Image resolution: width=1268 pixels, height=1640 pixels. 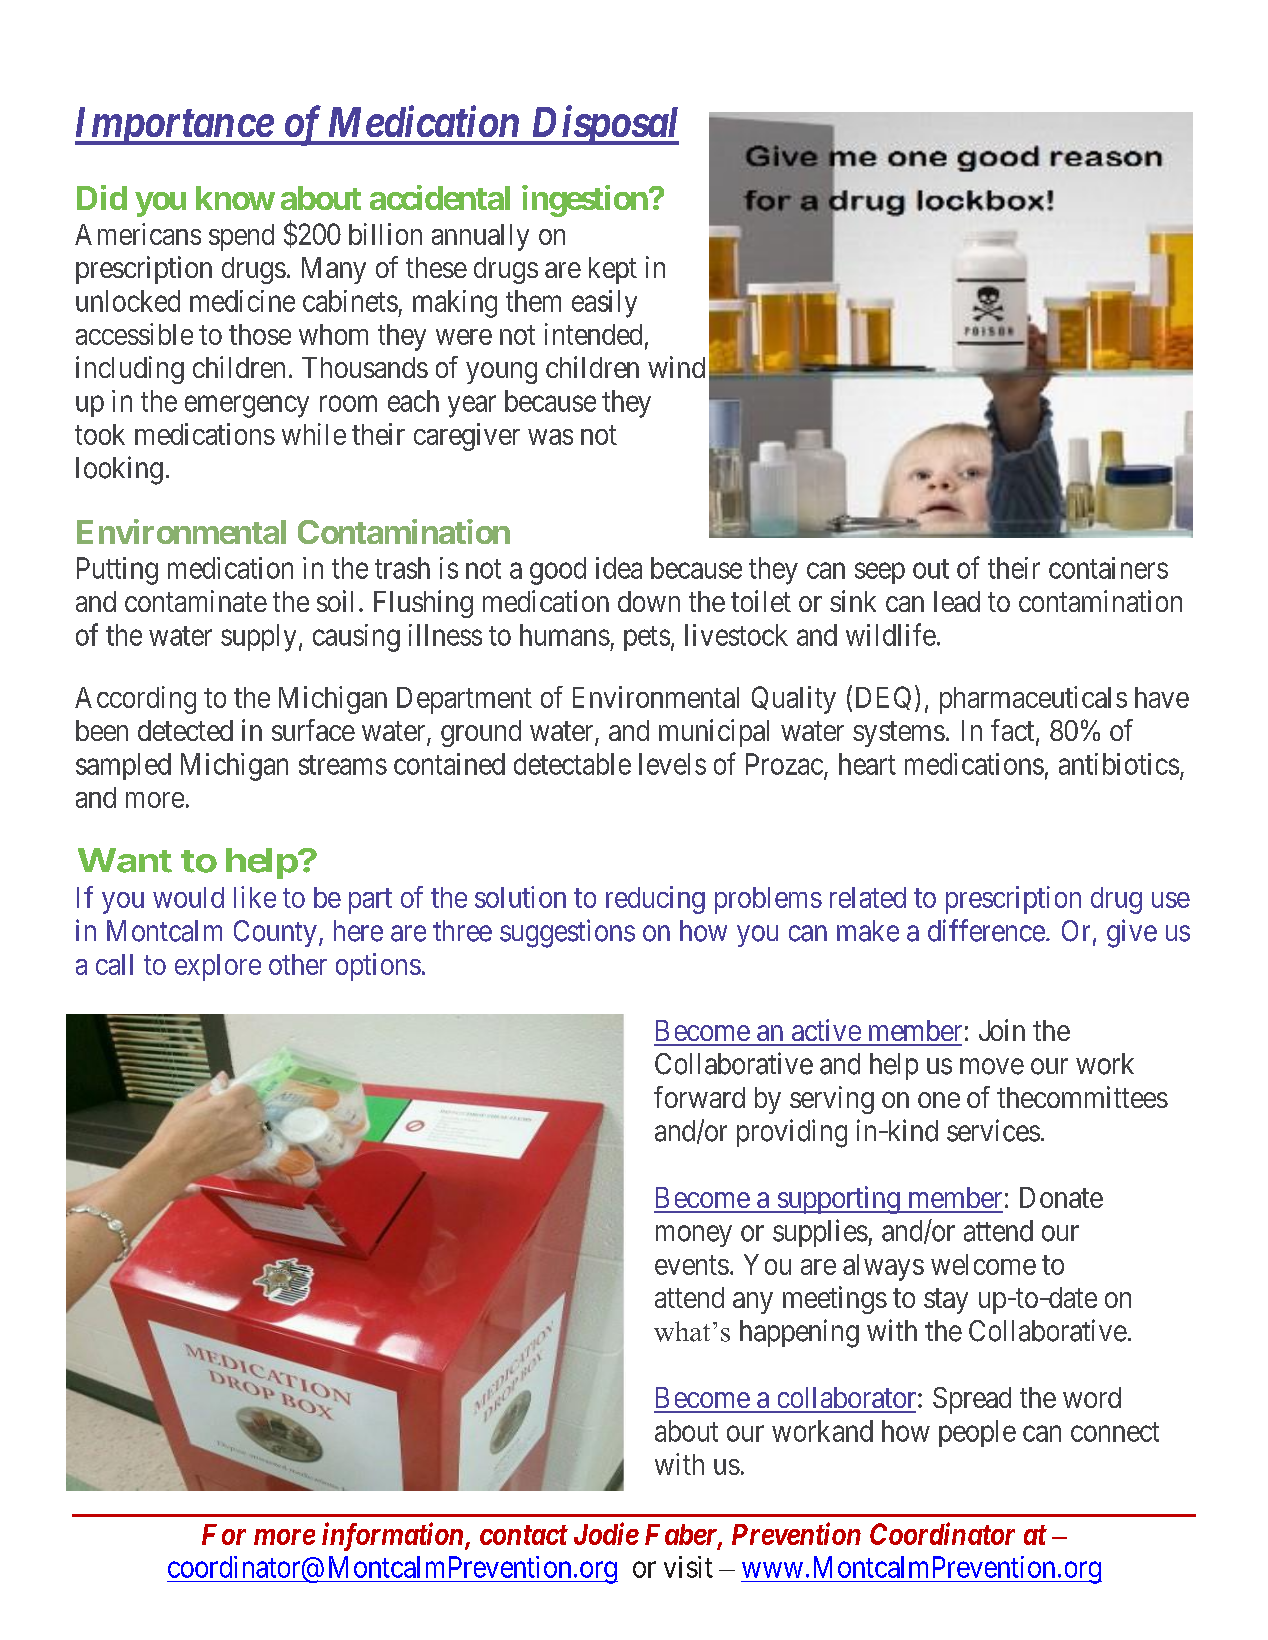 What do you see at coordinates (1002, 1030) in the screenshot?
I see `Join` at bounding box center [1002, 1030].
